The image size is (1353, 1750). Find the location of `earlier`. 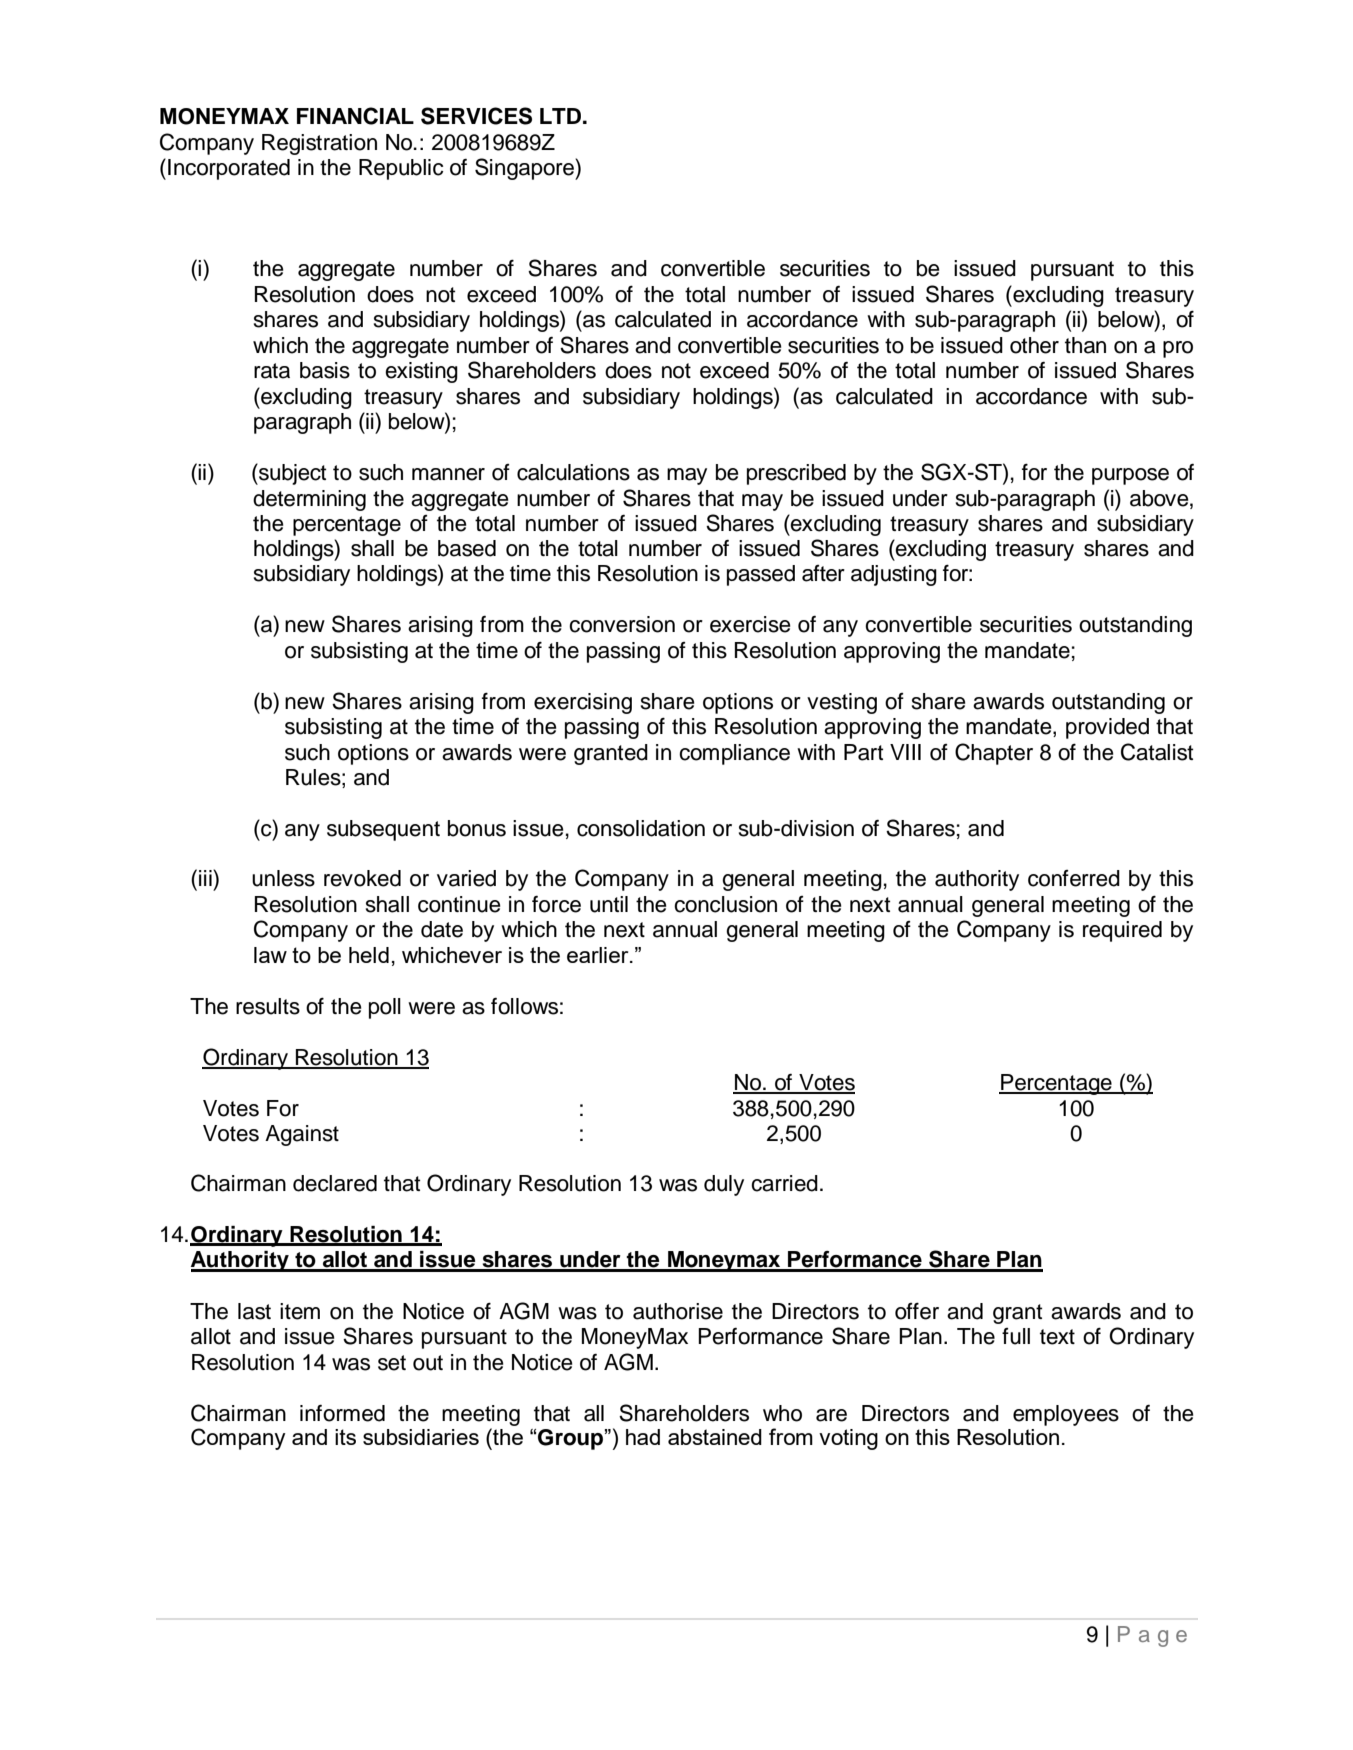

earlier is located at coordinates (599, 955).
